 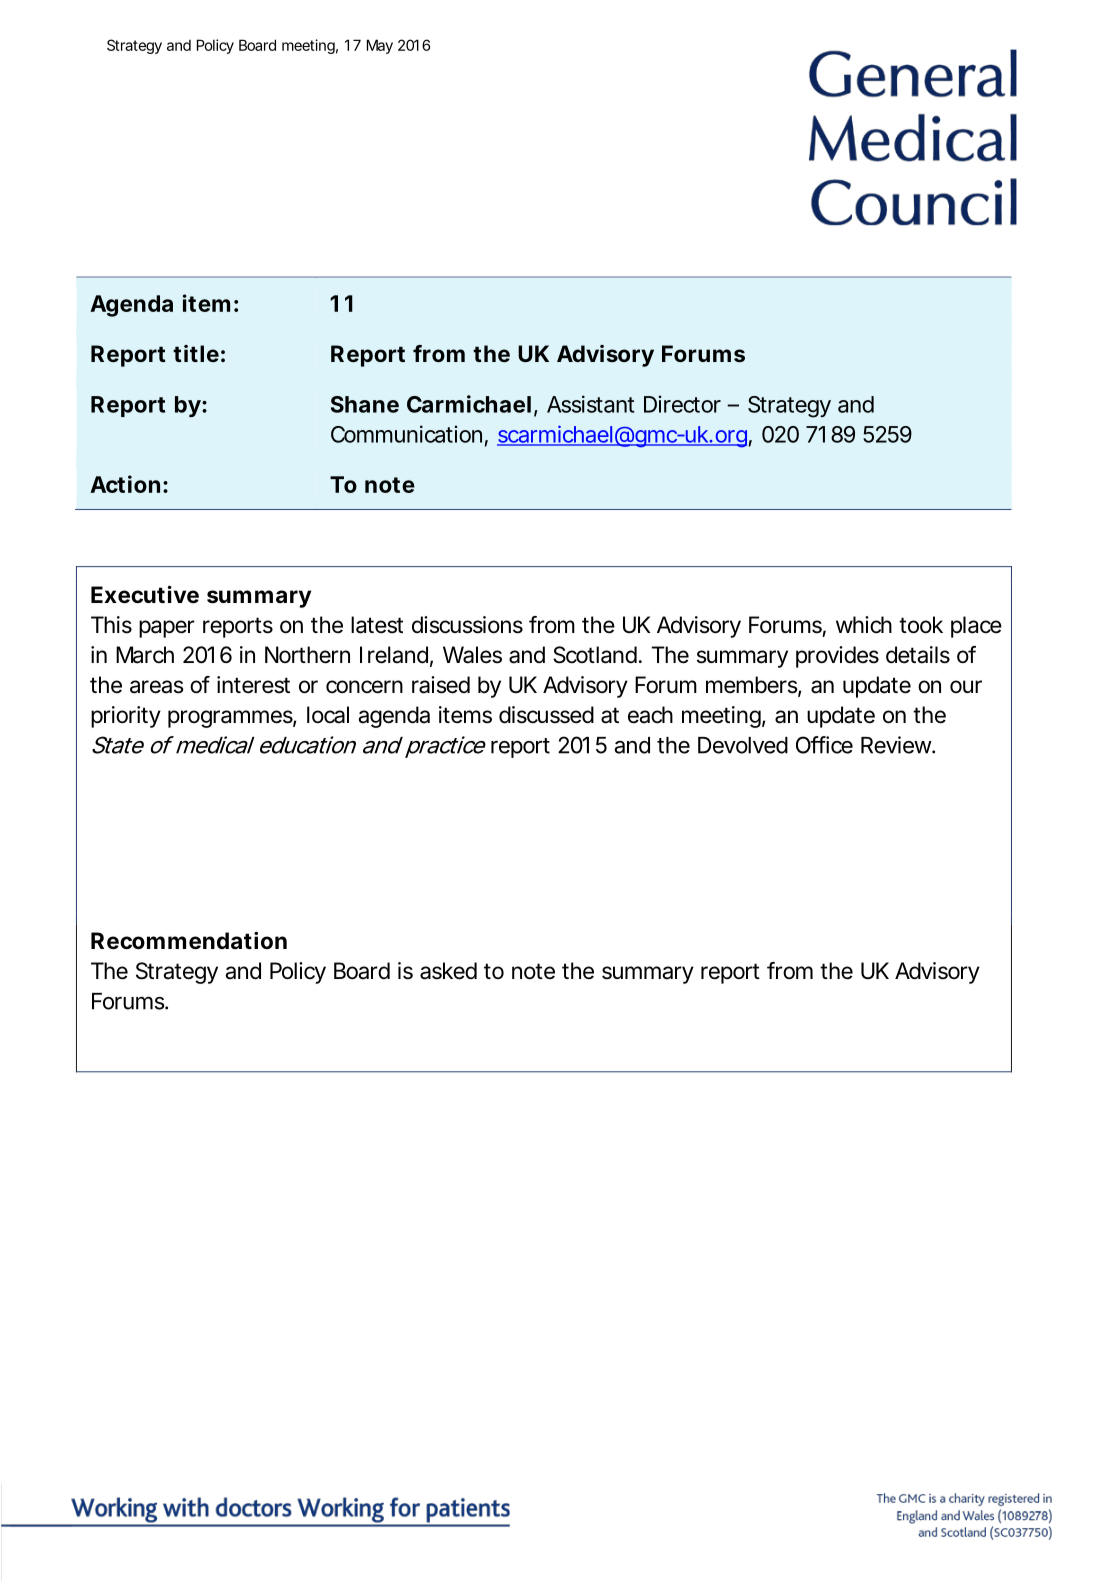 I want to click on May, so click(x=380, y=46).
